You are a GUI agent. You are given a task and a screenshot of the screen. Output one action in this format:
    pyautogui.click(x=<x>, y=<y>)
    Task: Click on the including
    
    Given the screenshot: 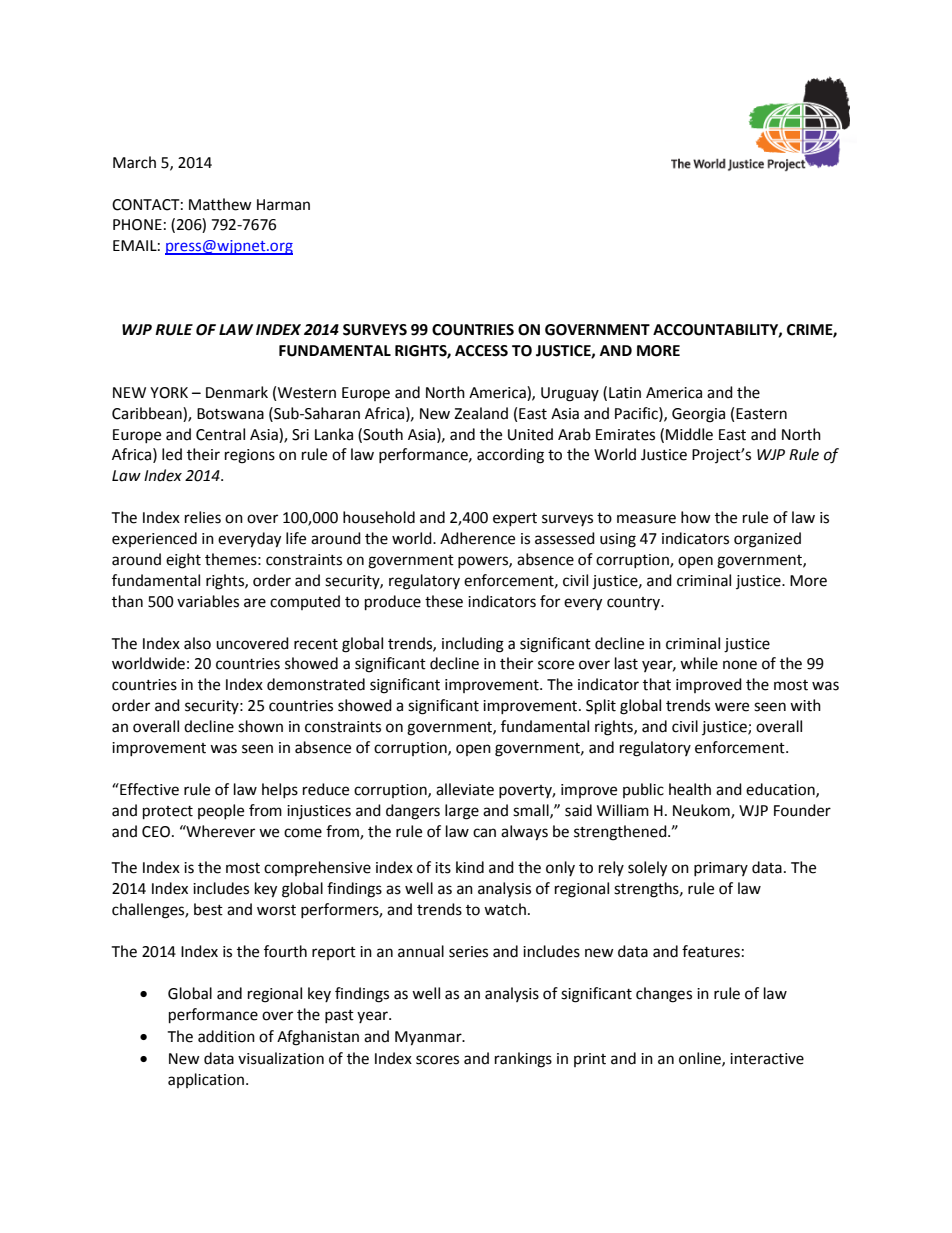 What is the action you would take?
    pyautogui.click(x=473, y=645)
